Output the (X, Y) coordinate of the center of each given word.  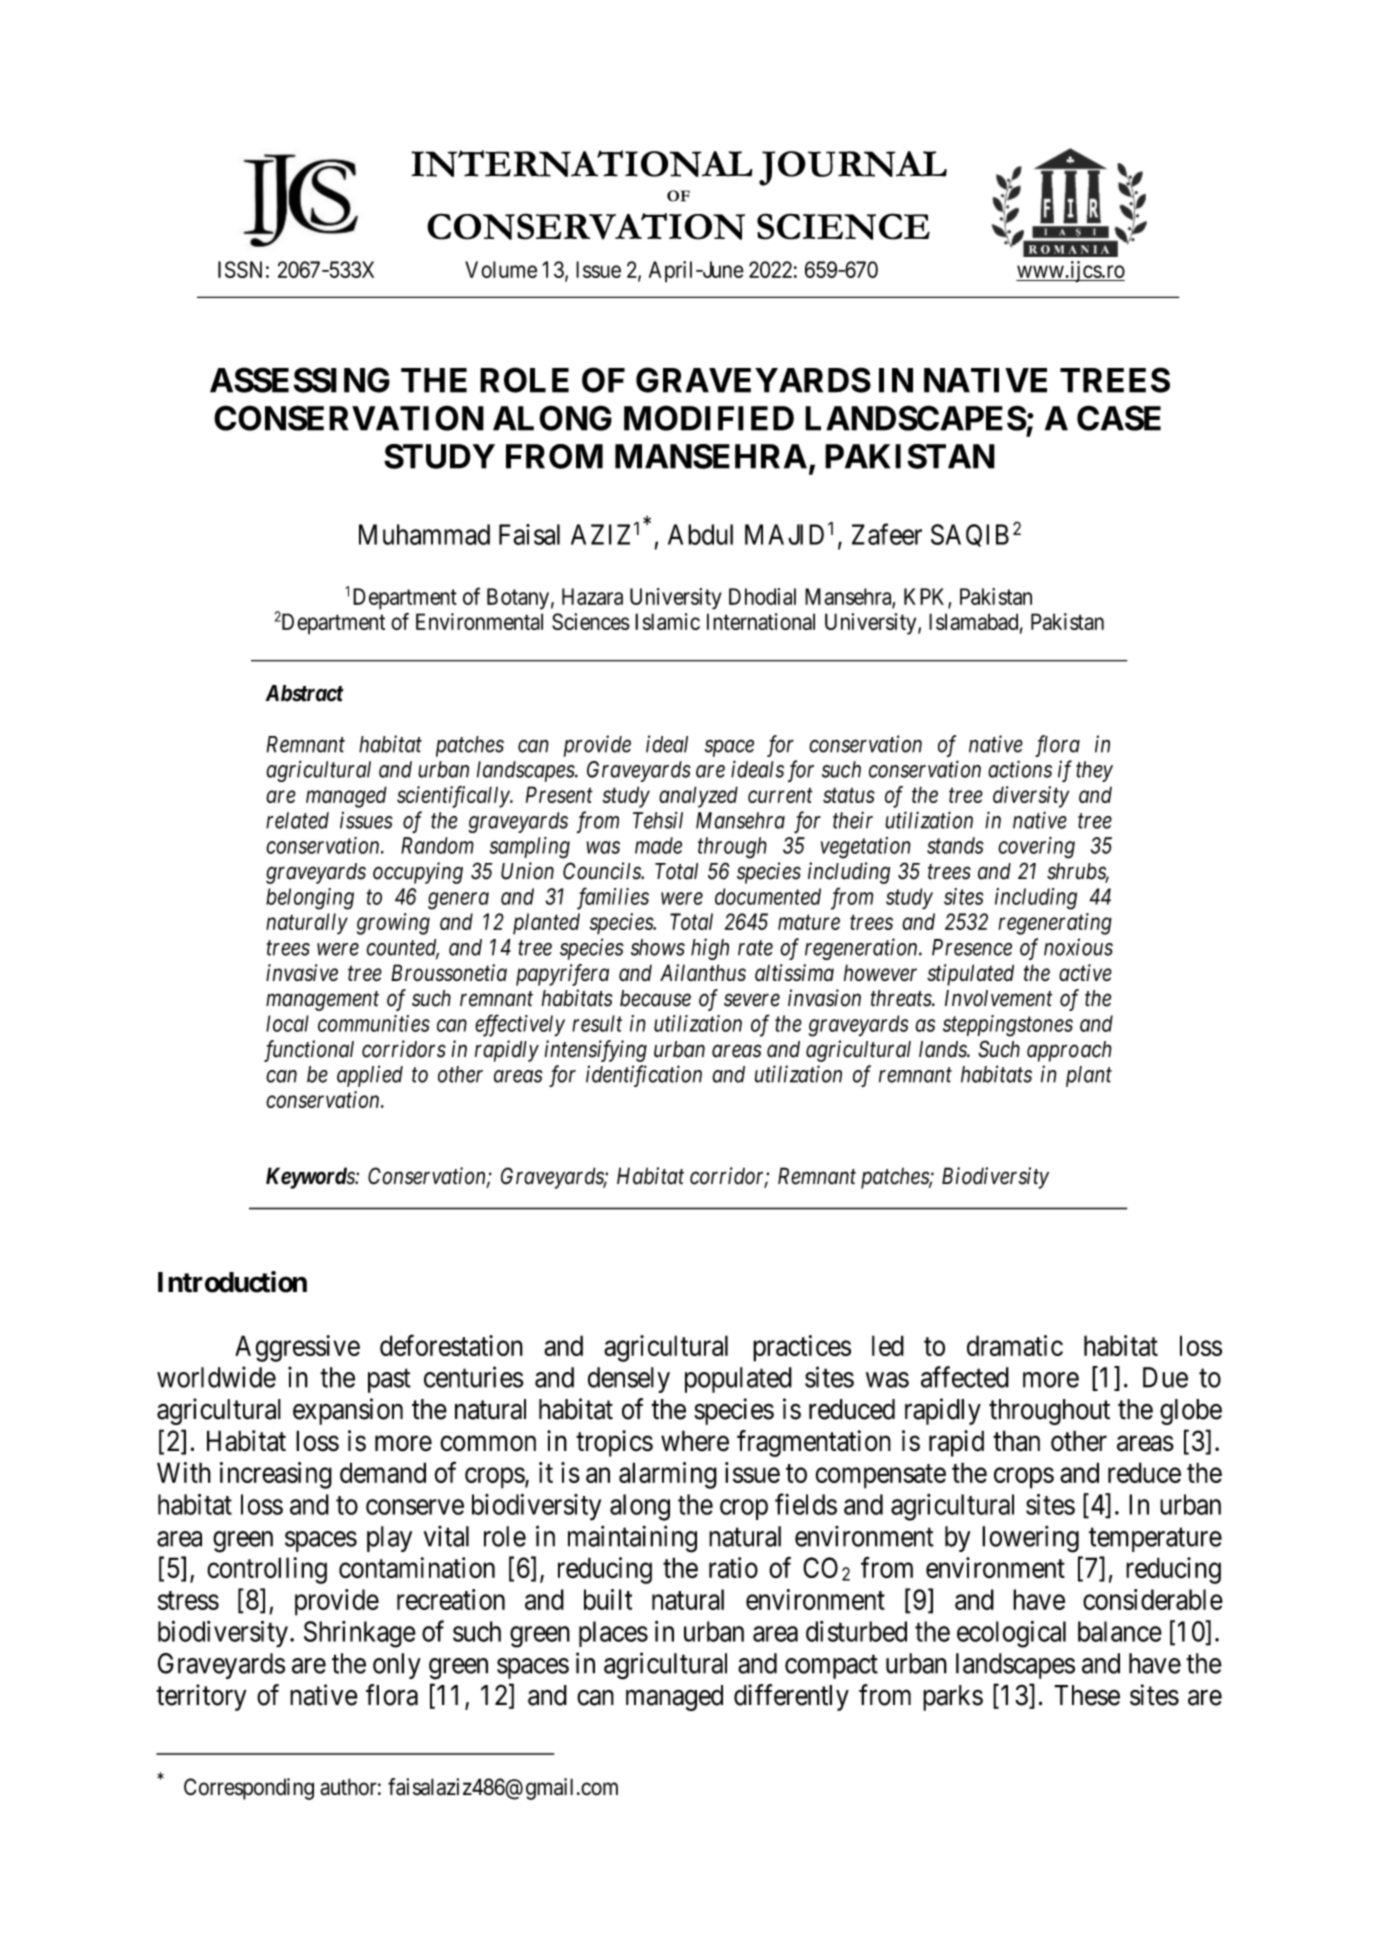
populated (738, 1380)
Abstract (304, 693)
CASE (1119, 418)
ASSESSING (300, 380)
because (655, 998)
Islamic (667, 621)
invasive (302, 972)
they (1094, 771)
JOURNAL (853, 168)
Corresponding (249, 1789)
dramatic (1015, 1345)
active (1085, 972)
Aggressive (297, 1348)
